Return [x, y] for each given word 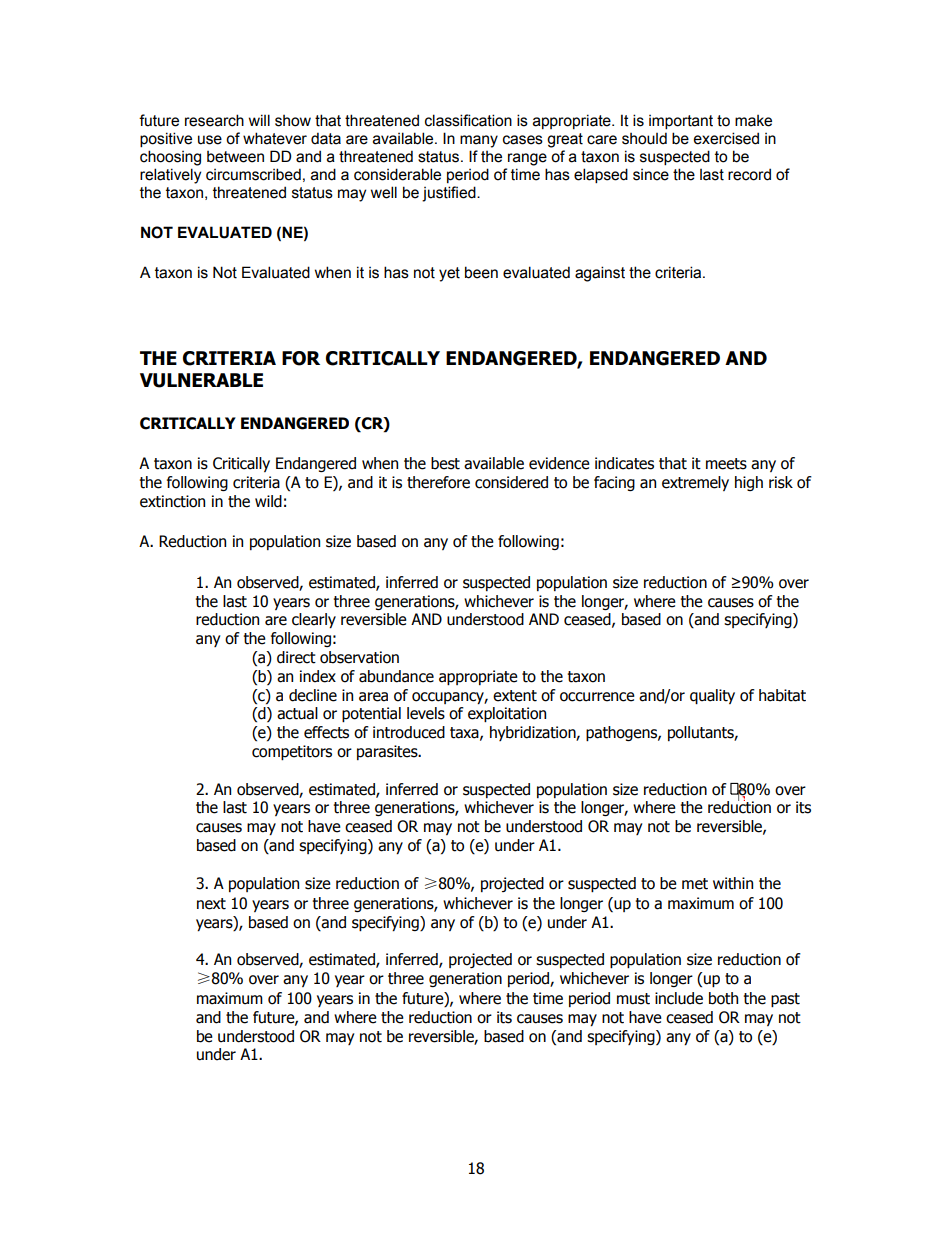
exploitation [507, 714]
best [445, 463]
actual [297, 713]
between [235, 157]
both [723, 998]
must [633, 999]
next [211, 904]
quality [712, 696]
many [479, 141]
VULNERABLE [201, 380]
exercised [726, 138]
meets [726, 464]
